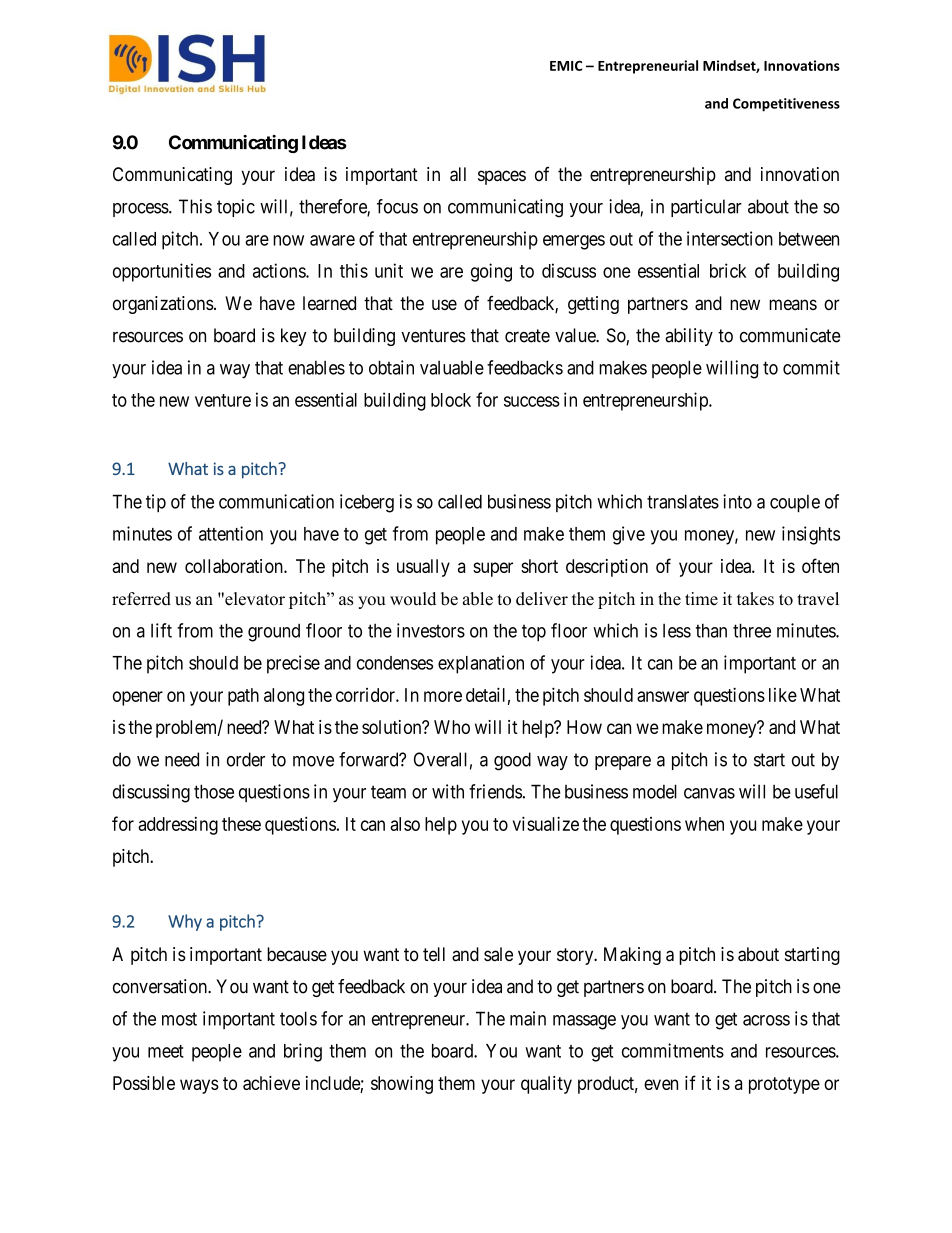 The width and height of the image is (952, 1233). What do you see at coordinates (293, 337) in the image?
I see `key` at bounding box center [293, 337].
